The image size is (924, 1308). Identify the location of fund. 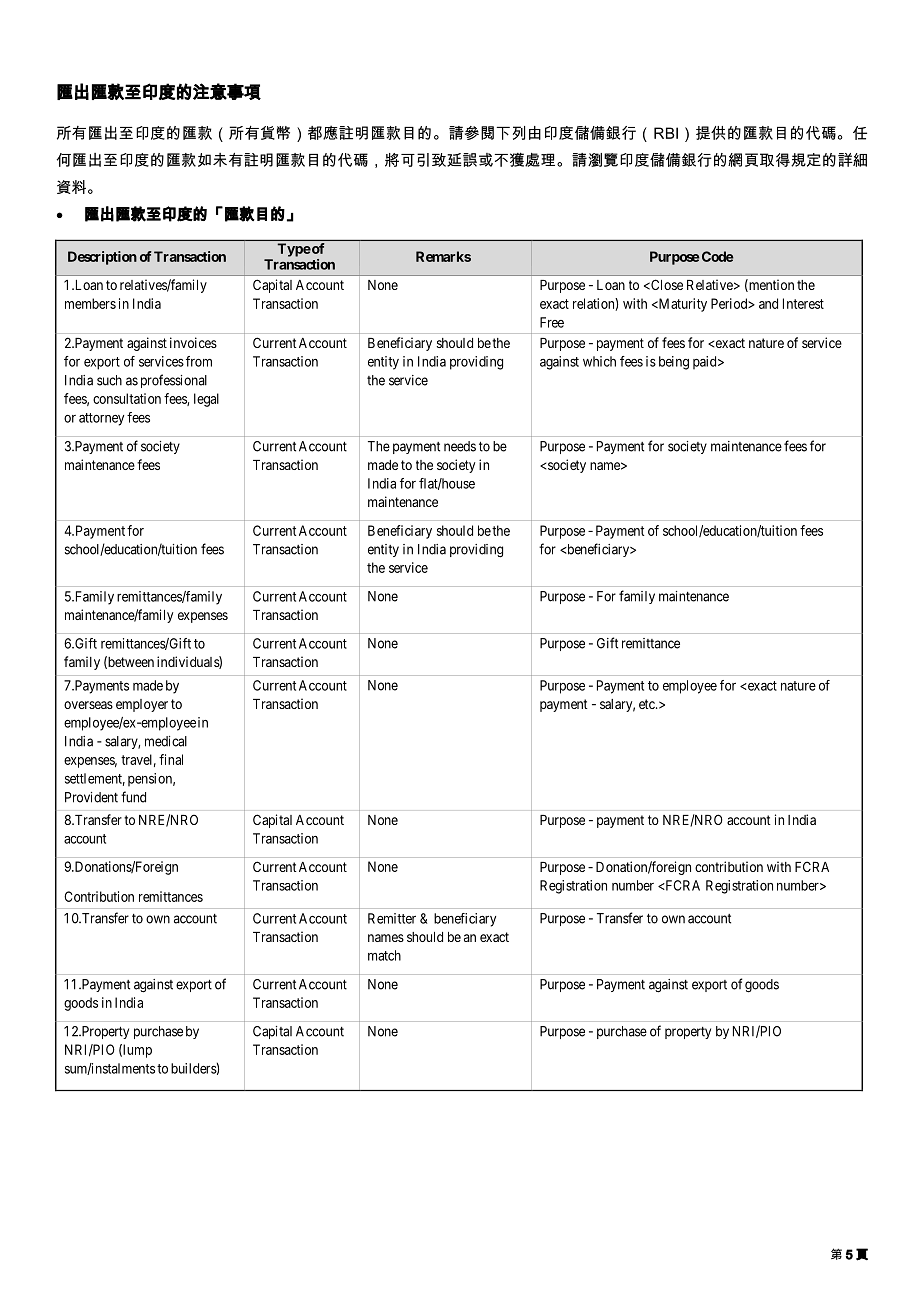
(133, 797).
